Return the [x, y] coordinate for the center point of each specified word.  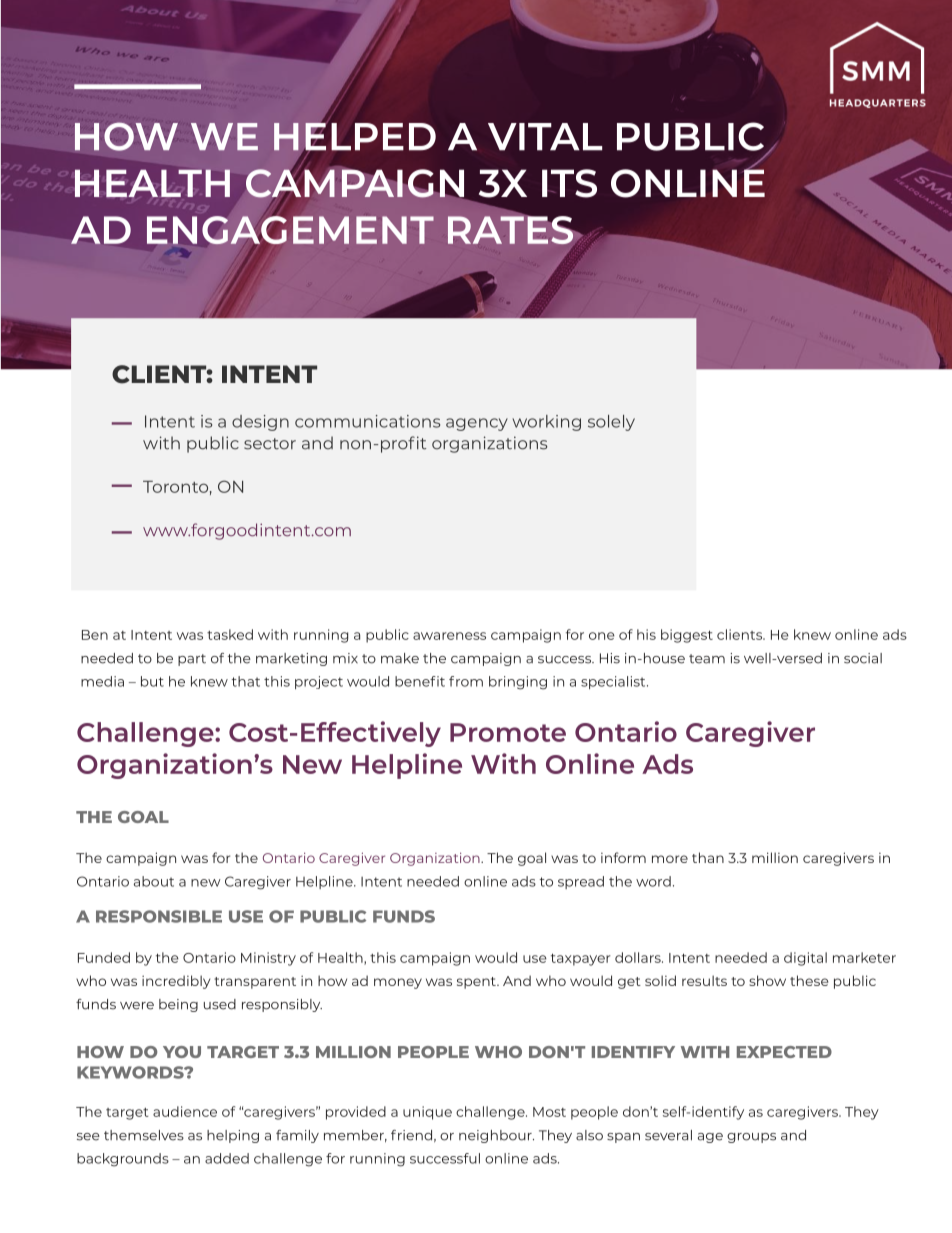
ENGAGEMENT [290, 230]
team [707, 659]
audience [185, 1111]
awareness [449, 636]
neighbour [496, 1136]
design [260, 423]
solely [611, 423]
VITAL [545, 137]
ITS [569, 183]
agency [477, 424]
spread [581, 882]
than [708, 857]
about [154, 881]
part [192, 660]
